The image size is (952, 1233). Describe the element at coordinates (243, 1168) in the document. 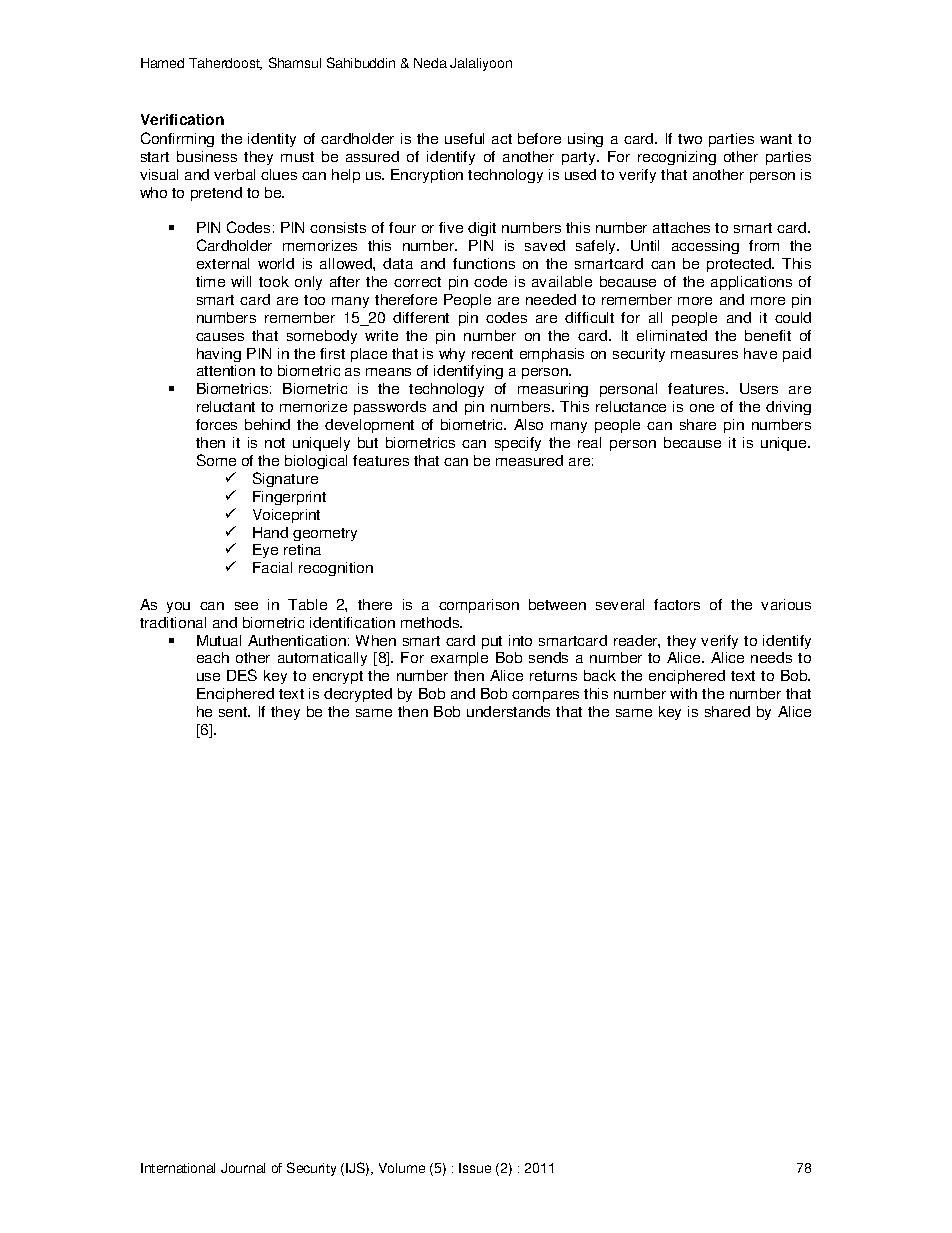

I see `Journal` at that location.
